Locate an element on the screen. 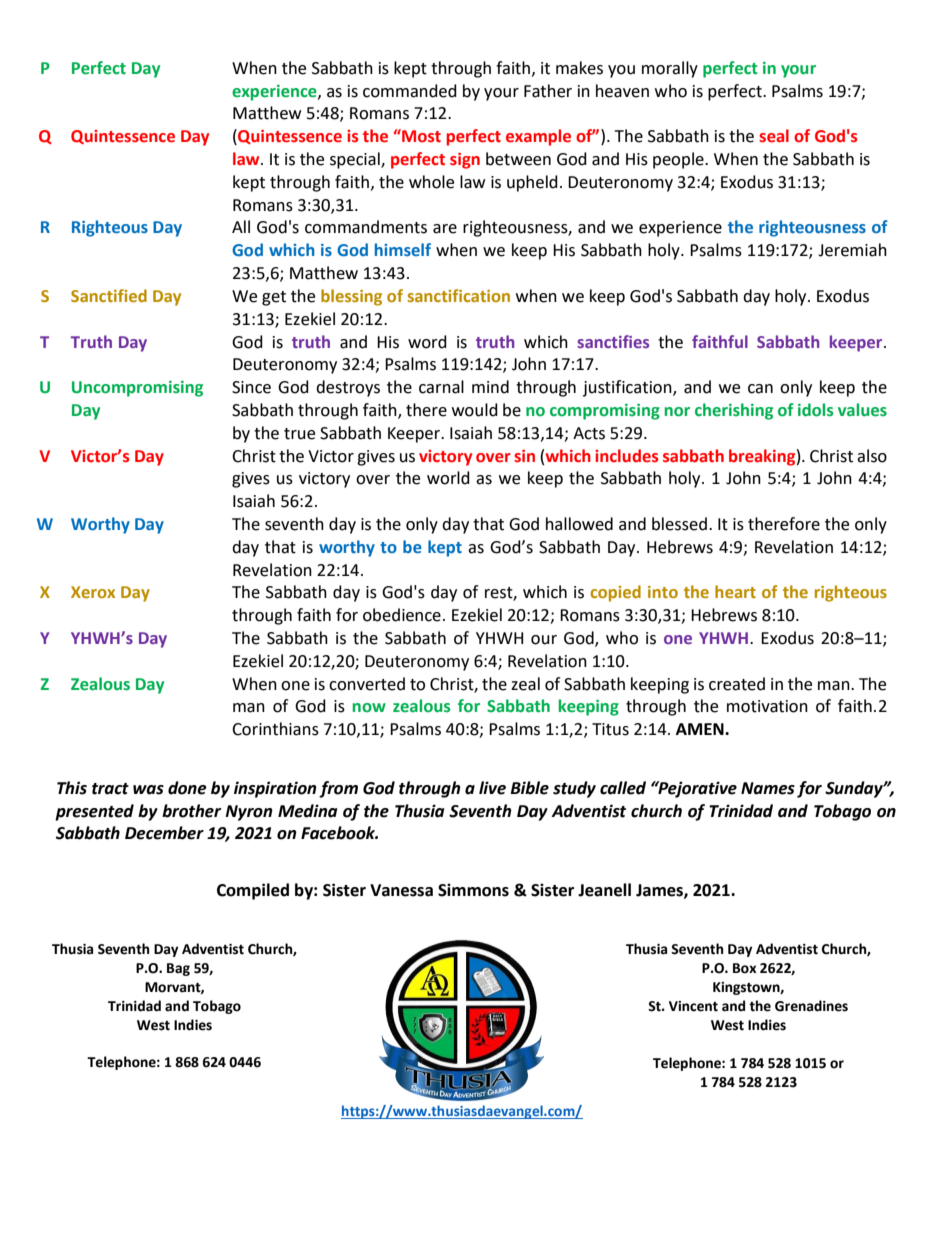  Box is located at coordinates (744, 968).
